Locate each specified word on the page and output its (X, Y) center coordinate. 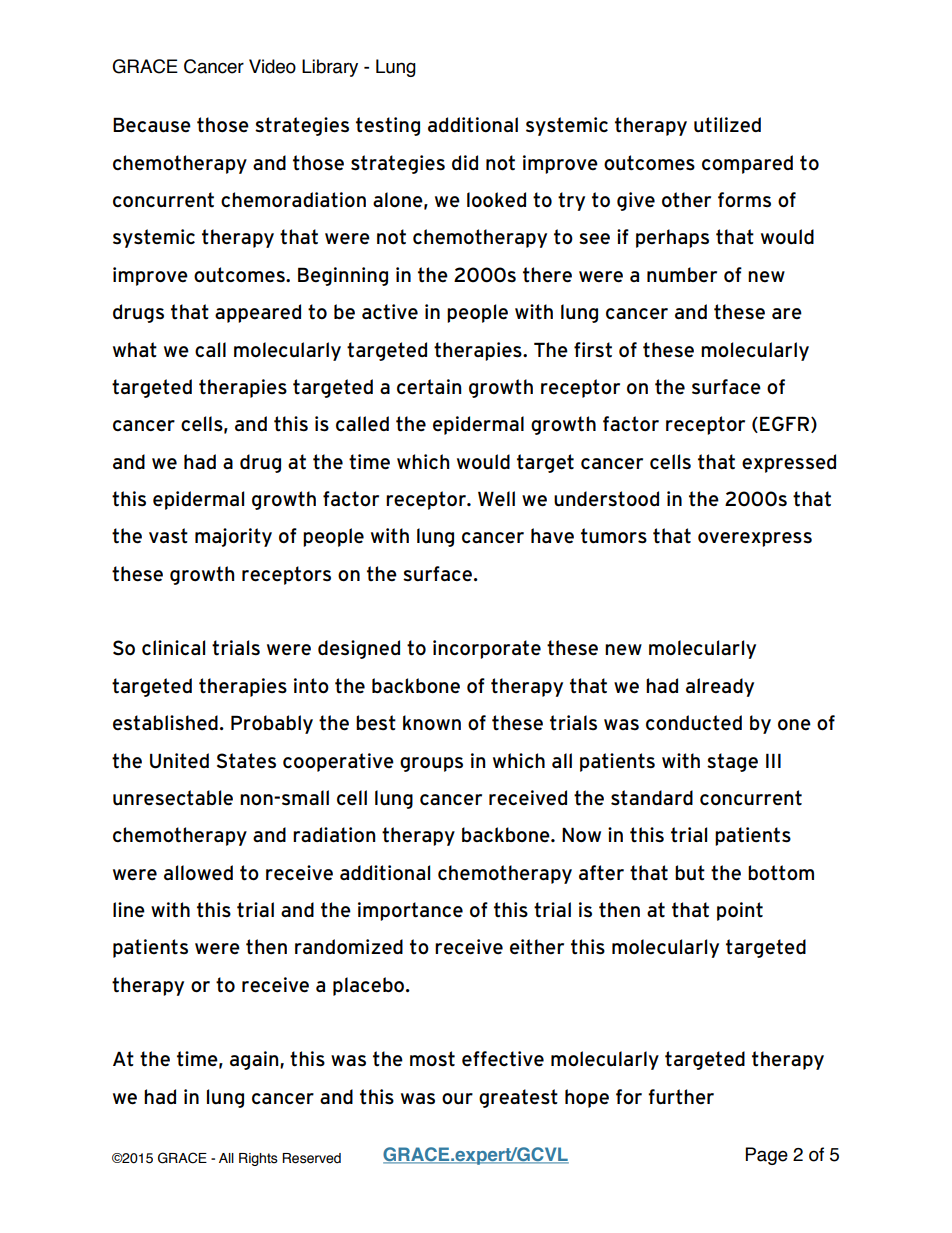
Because (152, 125)
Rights (258, 1159)
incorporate (487, 649)
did (465, 162)
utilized (727, 125)
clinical (173, 648)
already (720, 687)
